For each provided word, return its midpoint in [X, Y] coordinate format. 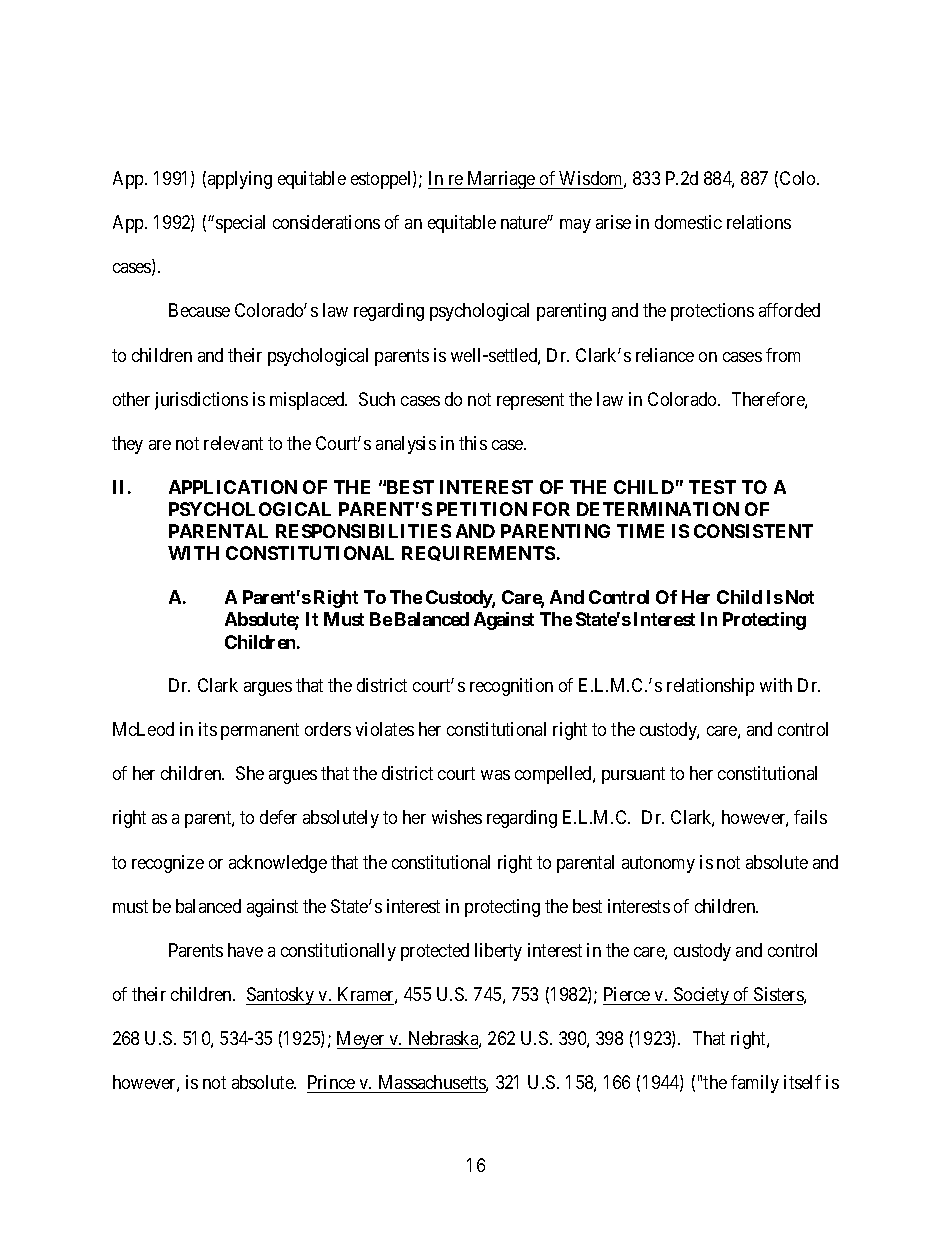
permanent [260, 732]
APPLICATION [233, 487]
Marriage [501, 180]
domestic [688, 222]
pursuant [633, 776]
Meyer [362, 1040]
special [240, 224]
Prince [331, 1082]
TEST [712, 487]
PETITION [482, 509]
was [495, 775]
